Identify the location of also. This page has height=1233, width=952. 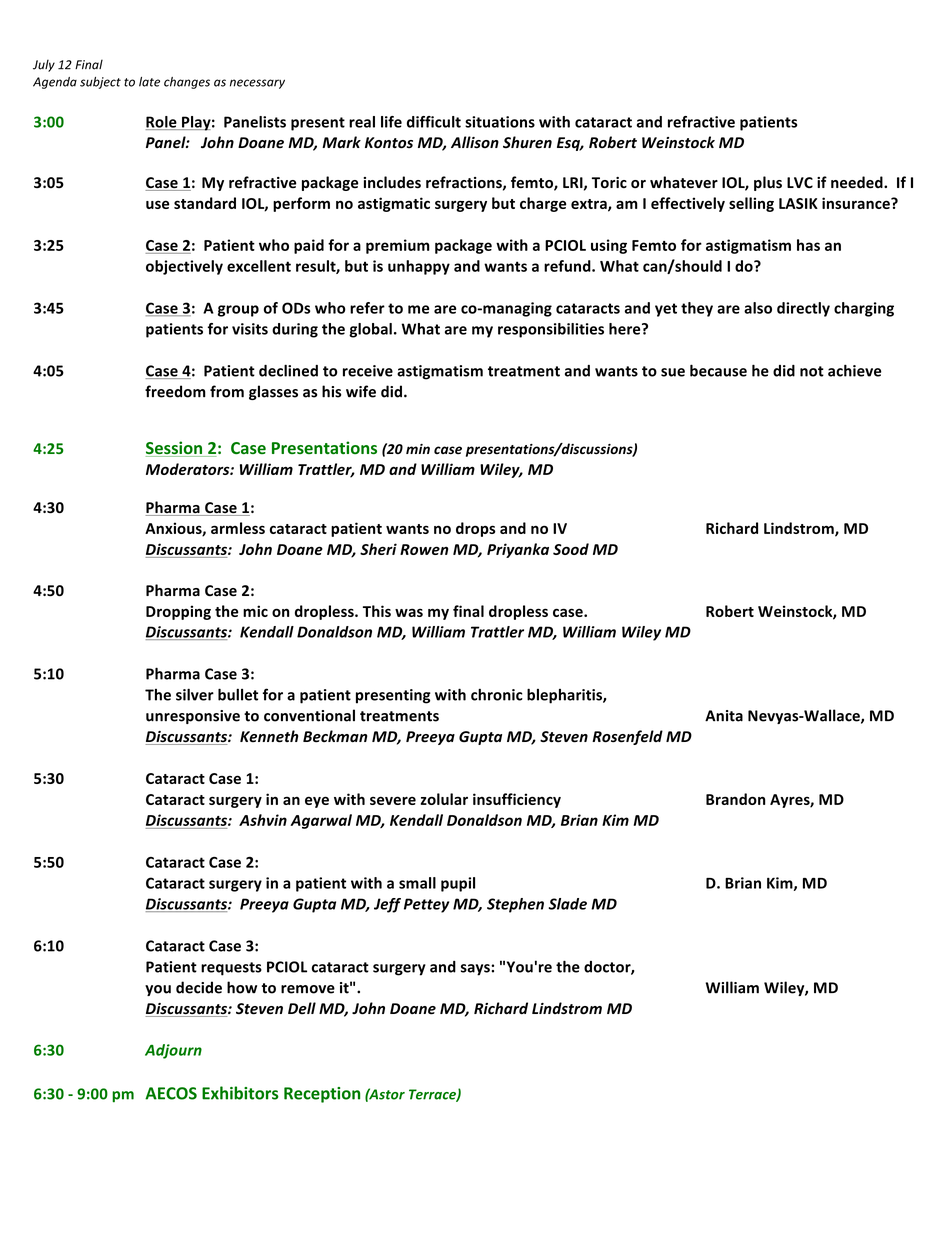
(758, 308).
